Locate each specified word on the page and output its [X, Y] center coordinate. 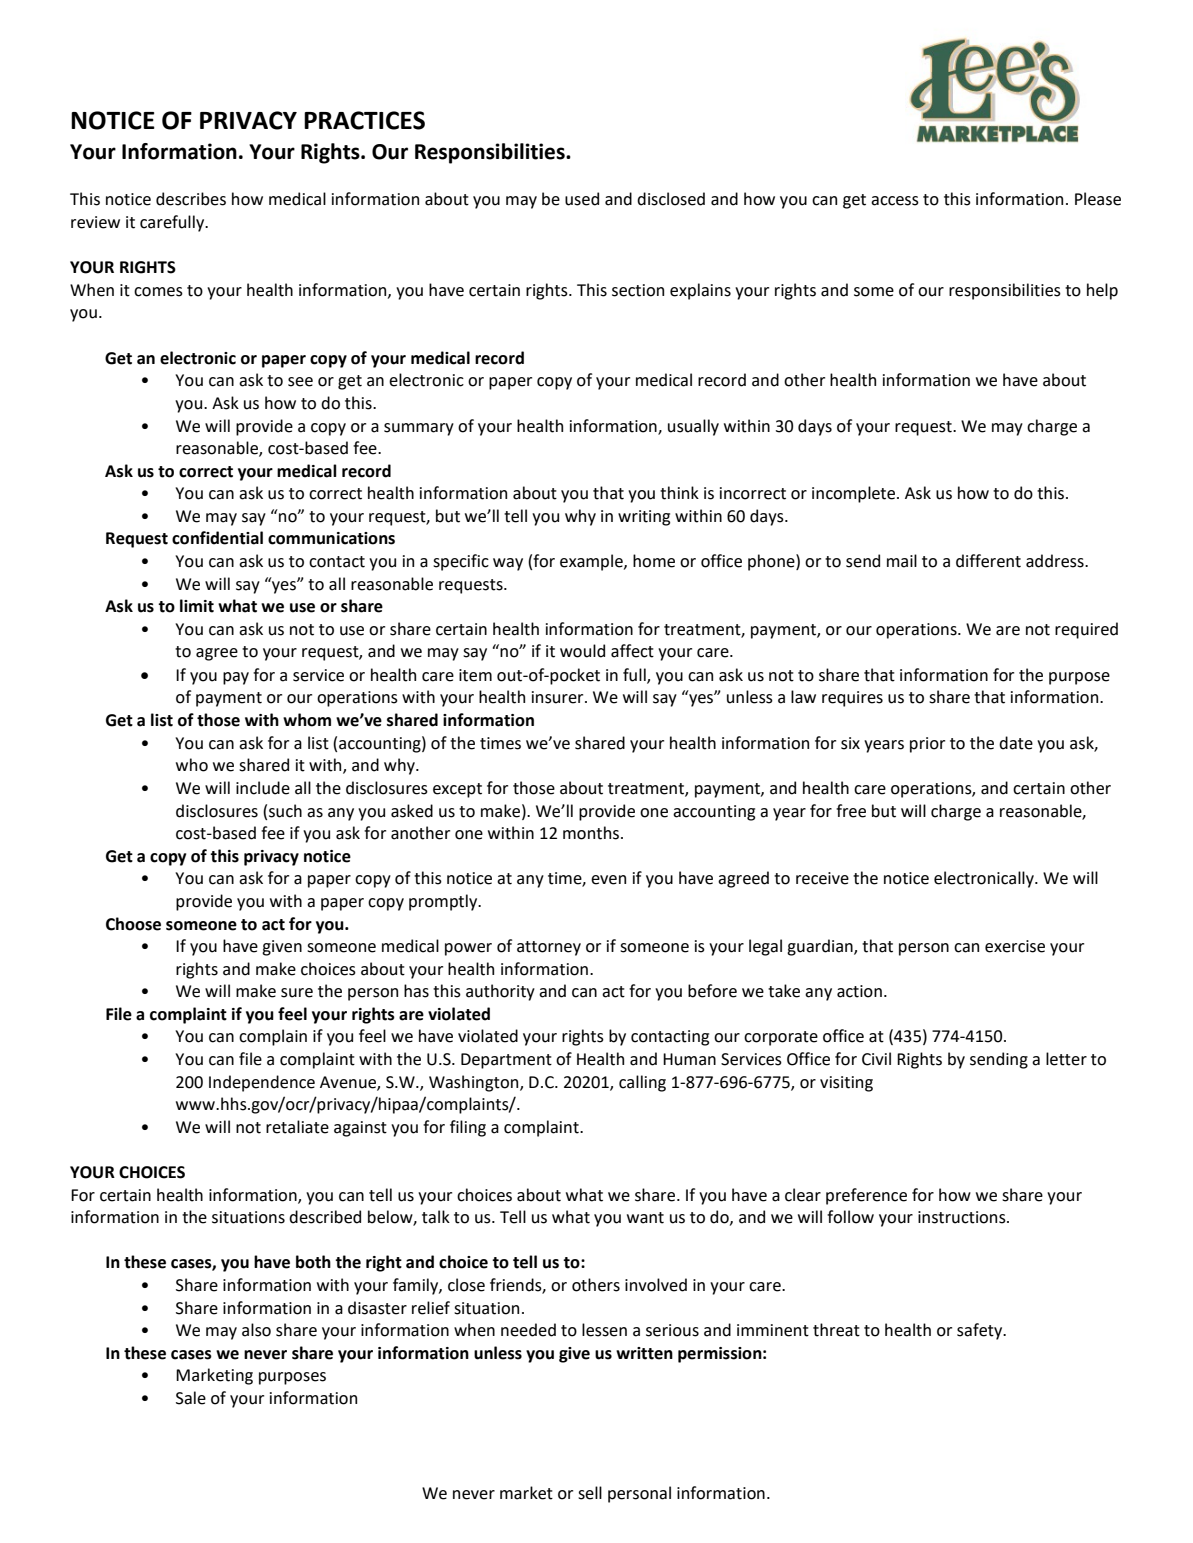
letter [1066, 1059]
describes [191, 199]
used [582, 199]
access [895, 201]
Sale [191, 1398]
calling [642, 1083]
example [592, 562]
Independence [262, 1083]
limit [197, 606]
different [988, 561]
